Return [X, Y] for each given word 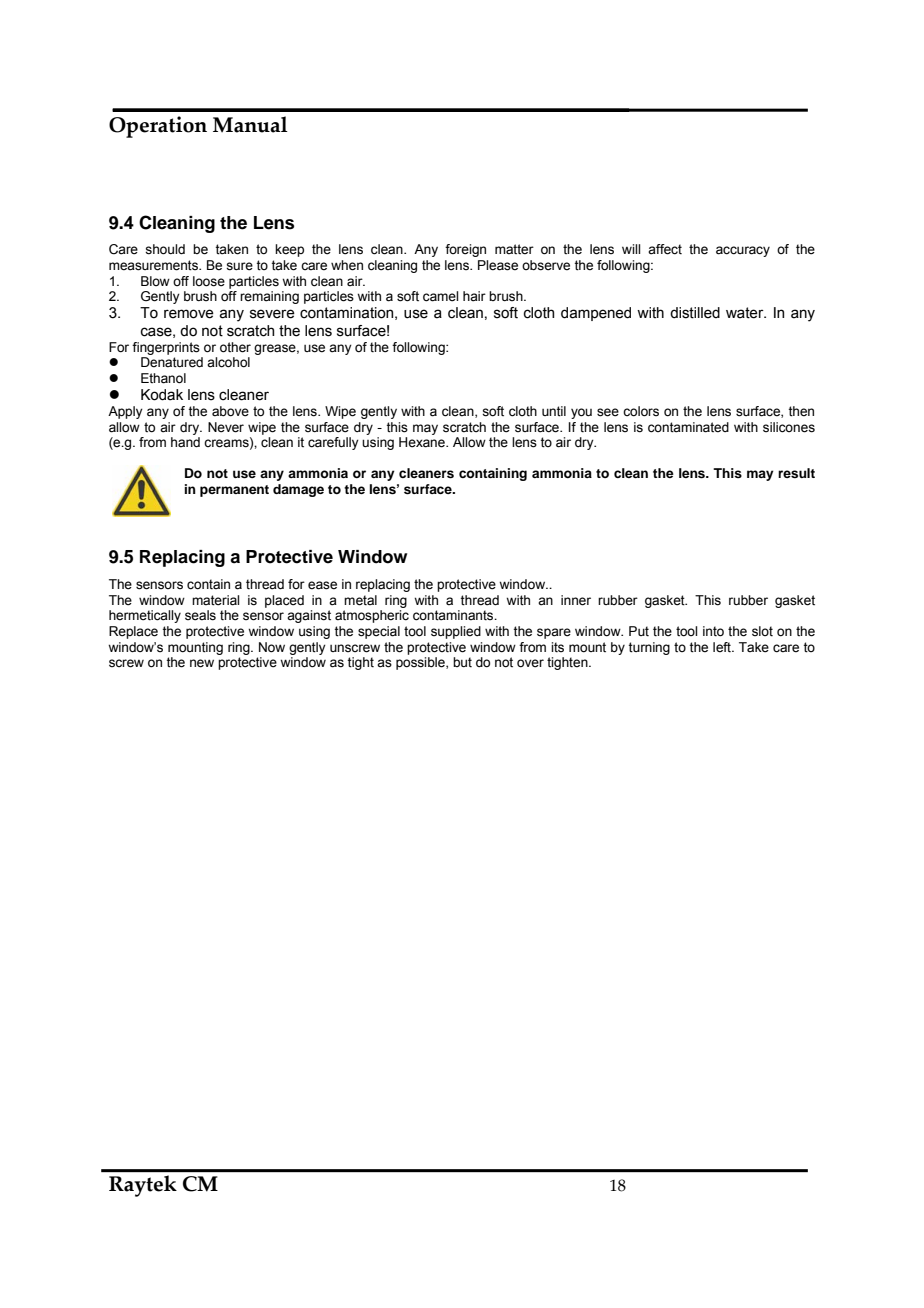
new [202, 663]
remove [189, 314]
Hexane [423, 442]
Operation [158, 127]
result [796, 473]
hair [474, 296]
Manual [250, 124]
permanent [234, 491]
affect [665, 249]
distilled [695, 313]
